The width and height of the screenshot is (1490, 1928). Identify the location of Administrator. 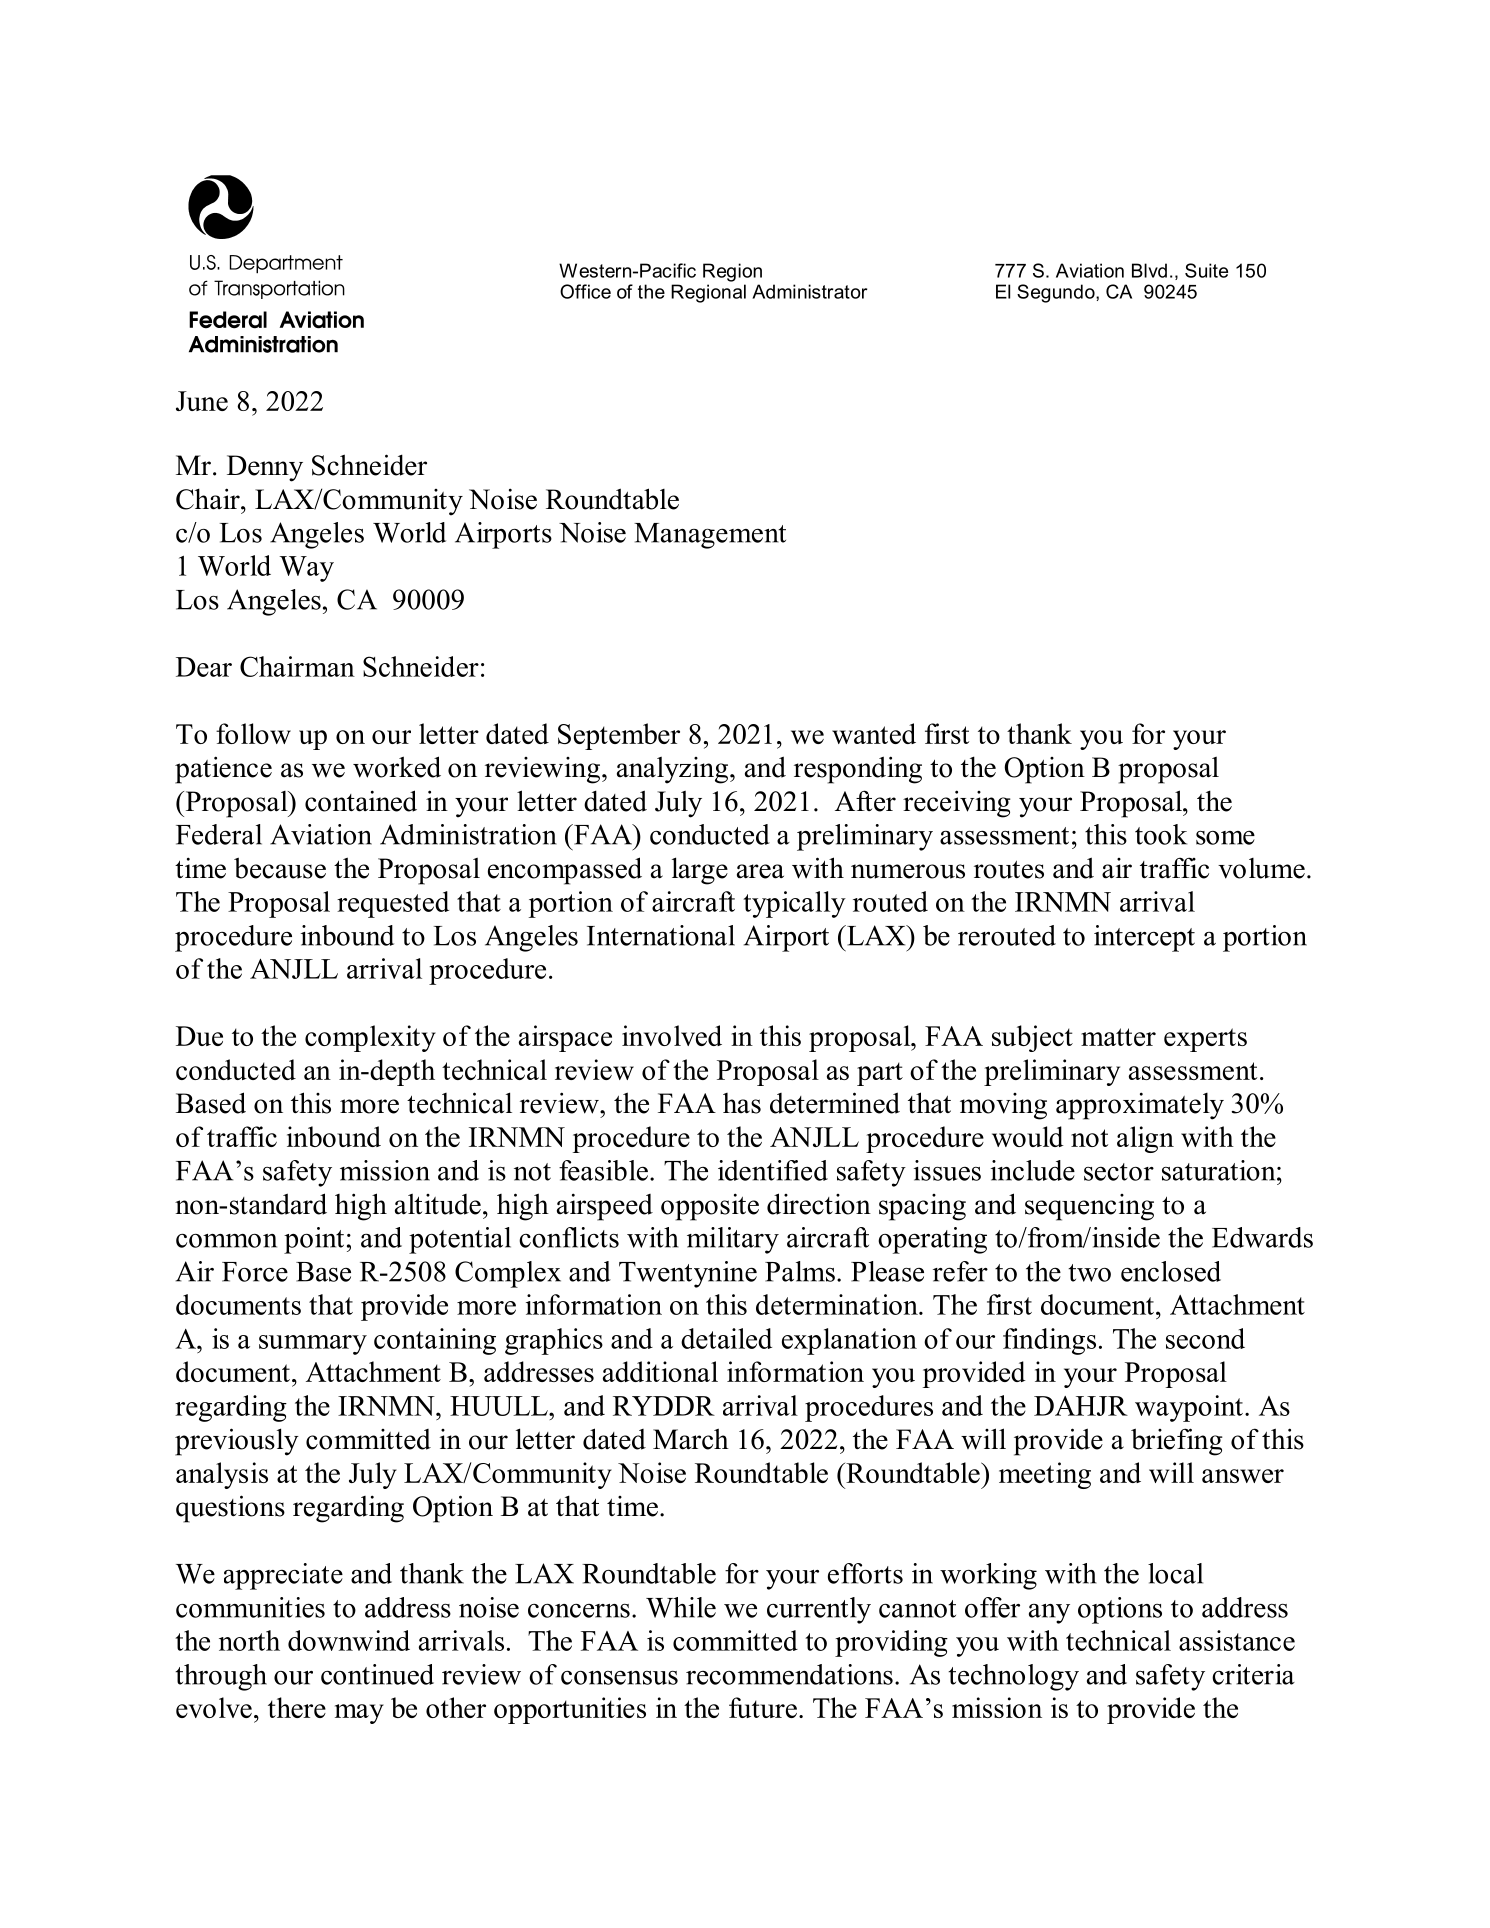
(809, 291).
